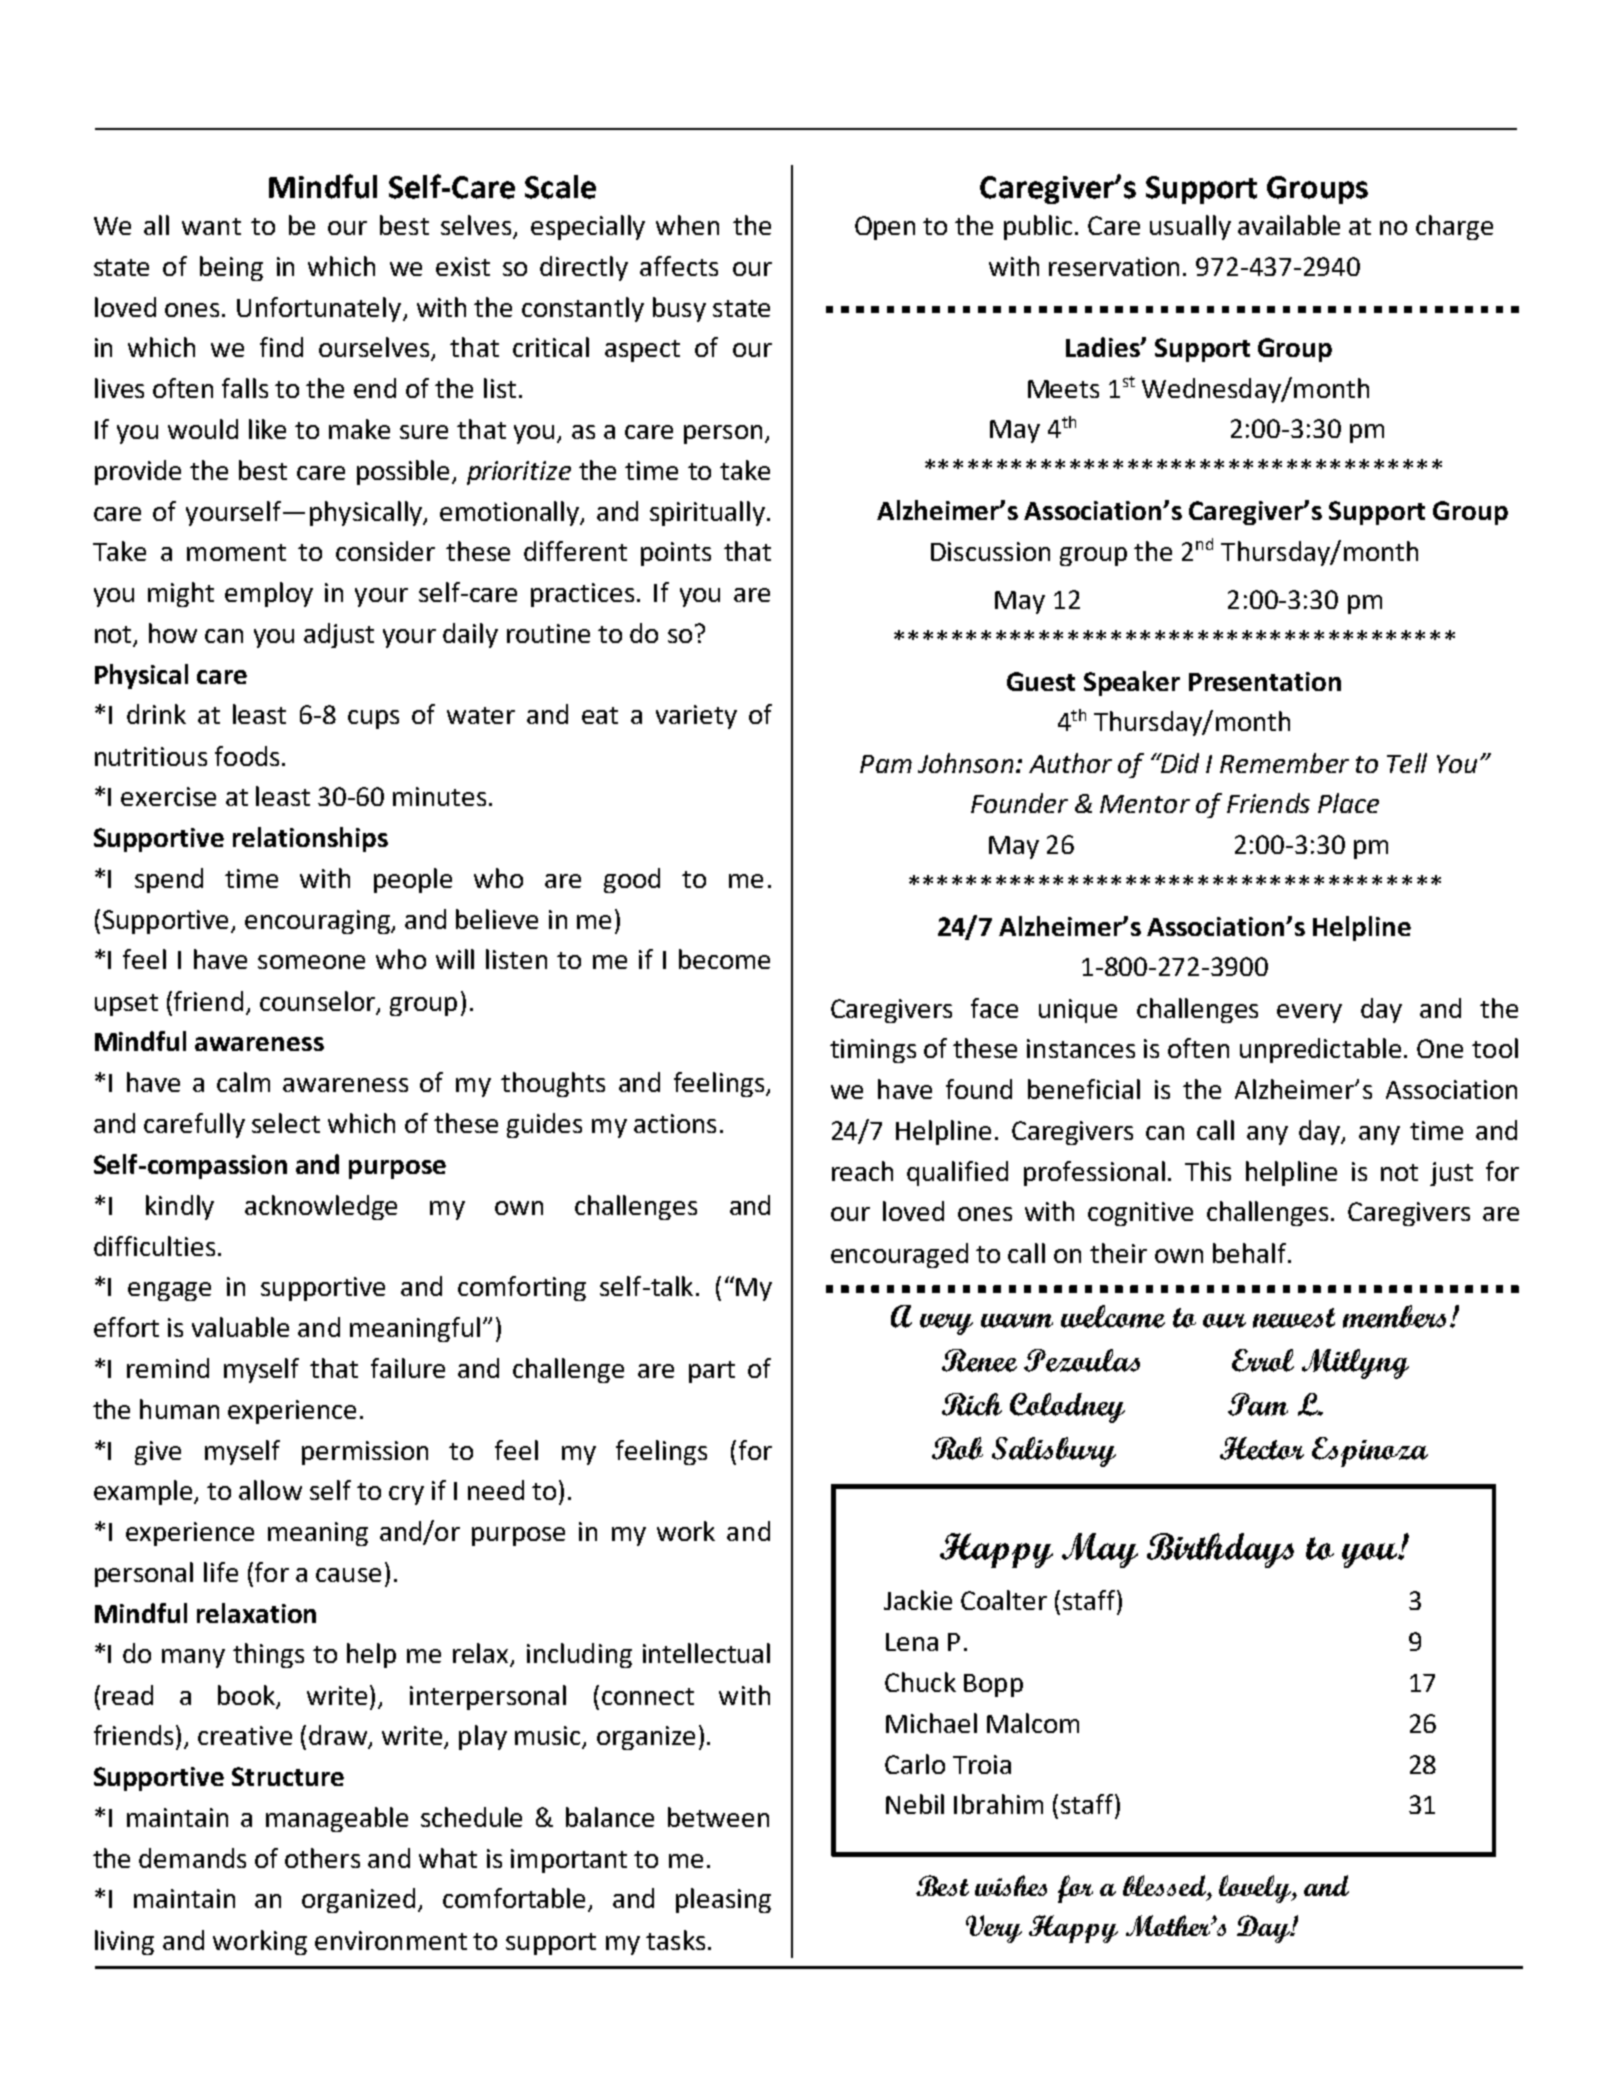 Image resolution: width=1618 pixels, height=2093 pixels. Describe the element at coordinates (723, 1900) in the document. I see `pleasing` at that location.
